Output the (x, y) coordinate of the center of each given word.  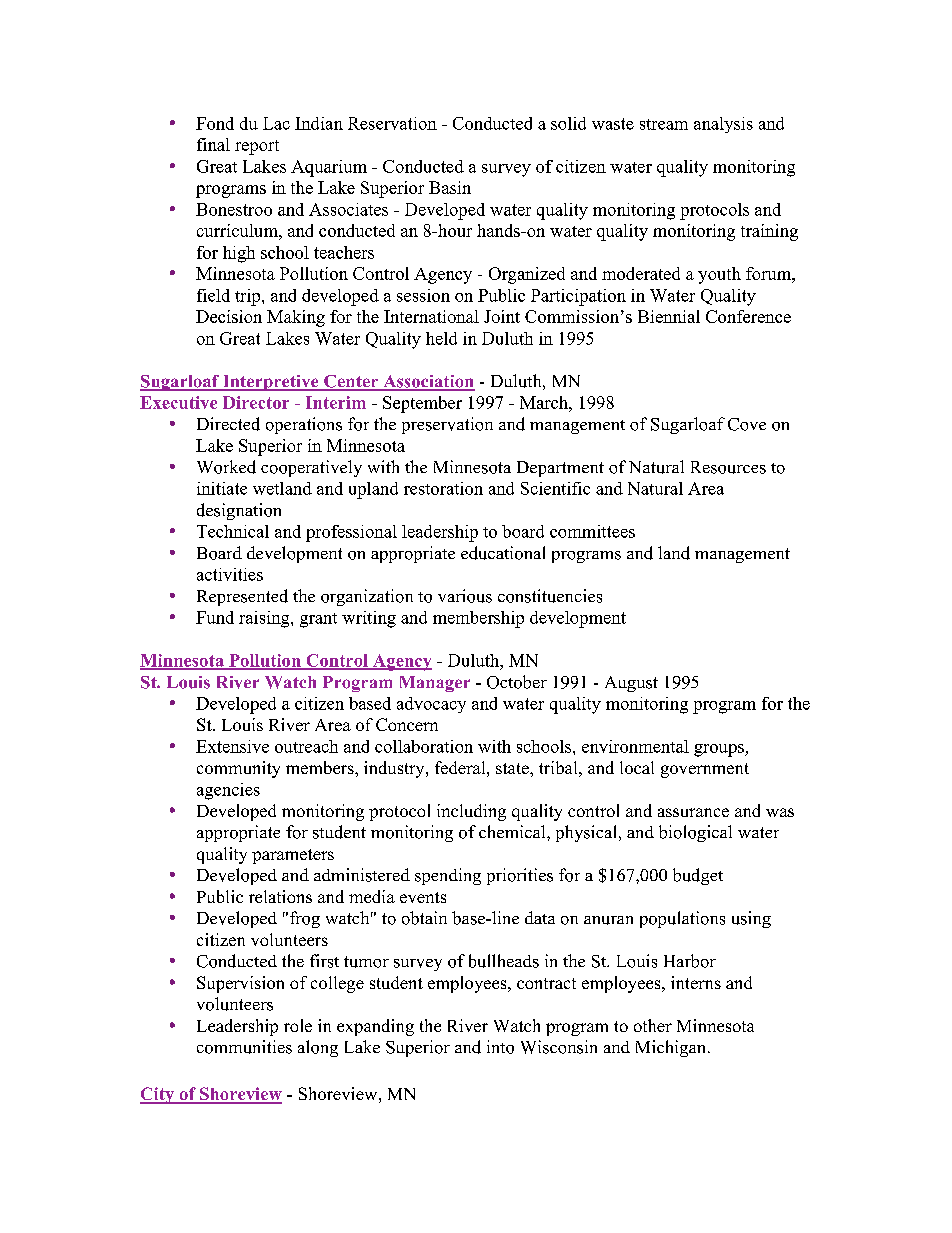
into (500, 1047)
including (471, 812)
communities (244, 1047)
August (631, 684)
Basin (450, 187)
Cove (747, 424)
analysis (723, 125)
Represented (242, 597)
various (465, 596)
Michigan (672, 1048)
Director (256, 402)
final (213, 144)
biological (695, 833)
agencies (228, 791)
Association (428, 382)
